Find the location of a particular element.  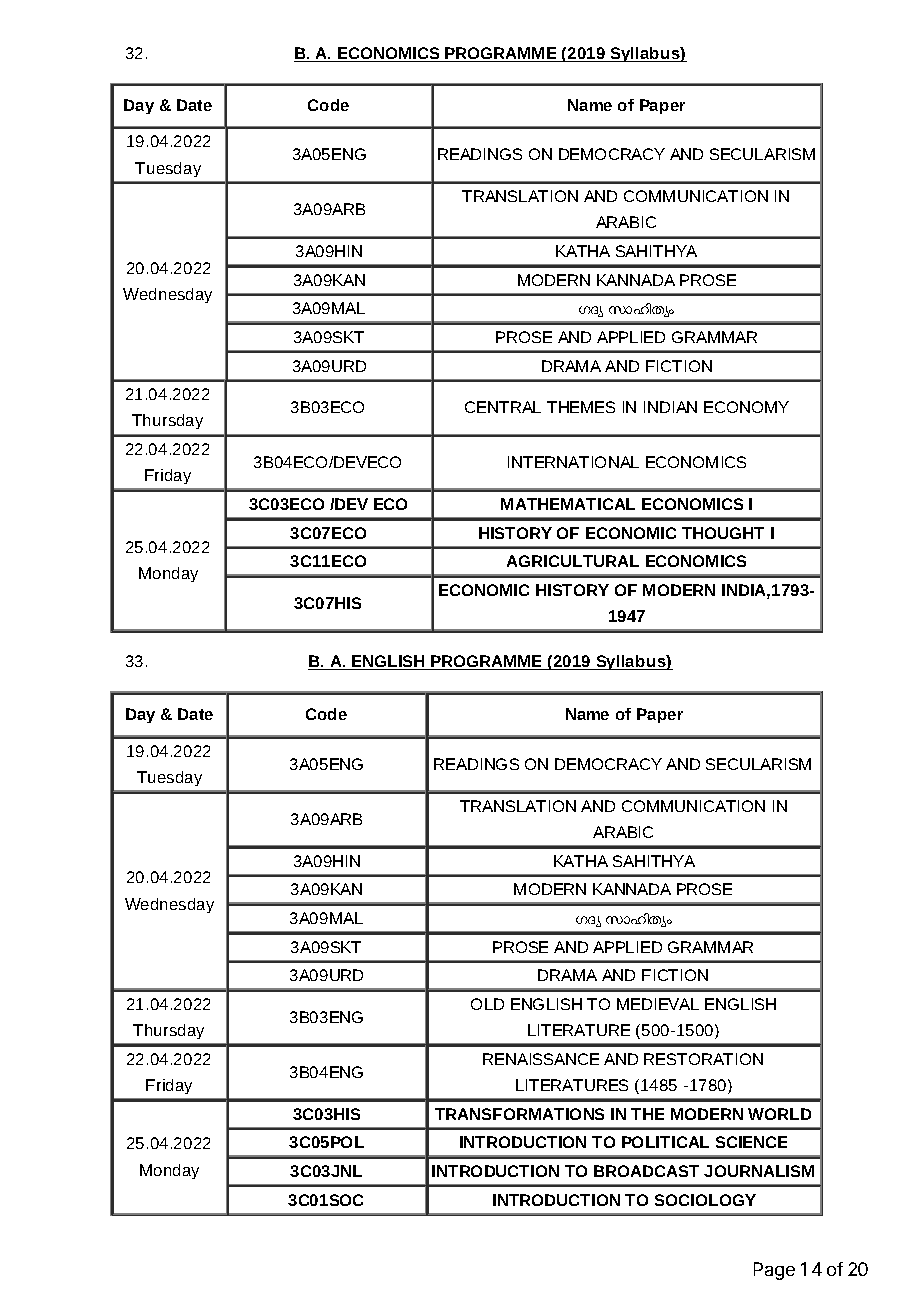

OLD is located at coordinates (487, 1004).
